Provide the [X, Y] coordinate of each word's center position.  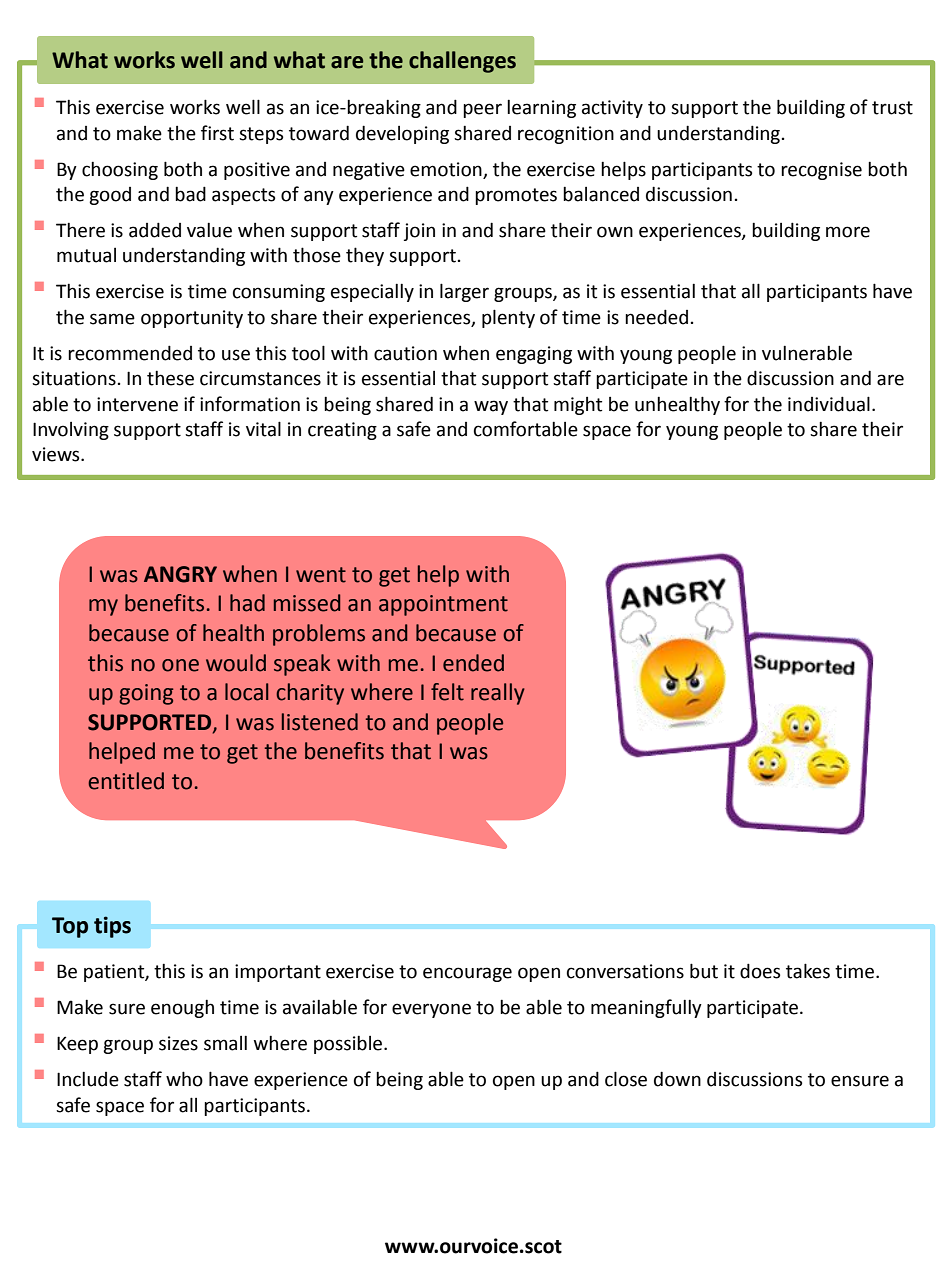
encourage [467, 974]
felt [447, 692]
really [498, 694]
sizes [178, 1043]
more [848, 232]
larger [464, 292]
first [217, 133]
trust [892, 108]
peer [482, 110]
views [57, 454]
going [146, 694]
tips [112, 927]
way [491, 407]
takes [808, 971]
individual [829, 404]
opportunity [192, 319]
